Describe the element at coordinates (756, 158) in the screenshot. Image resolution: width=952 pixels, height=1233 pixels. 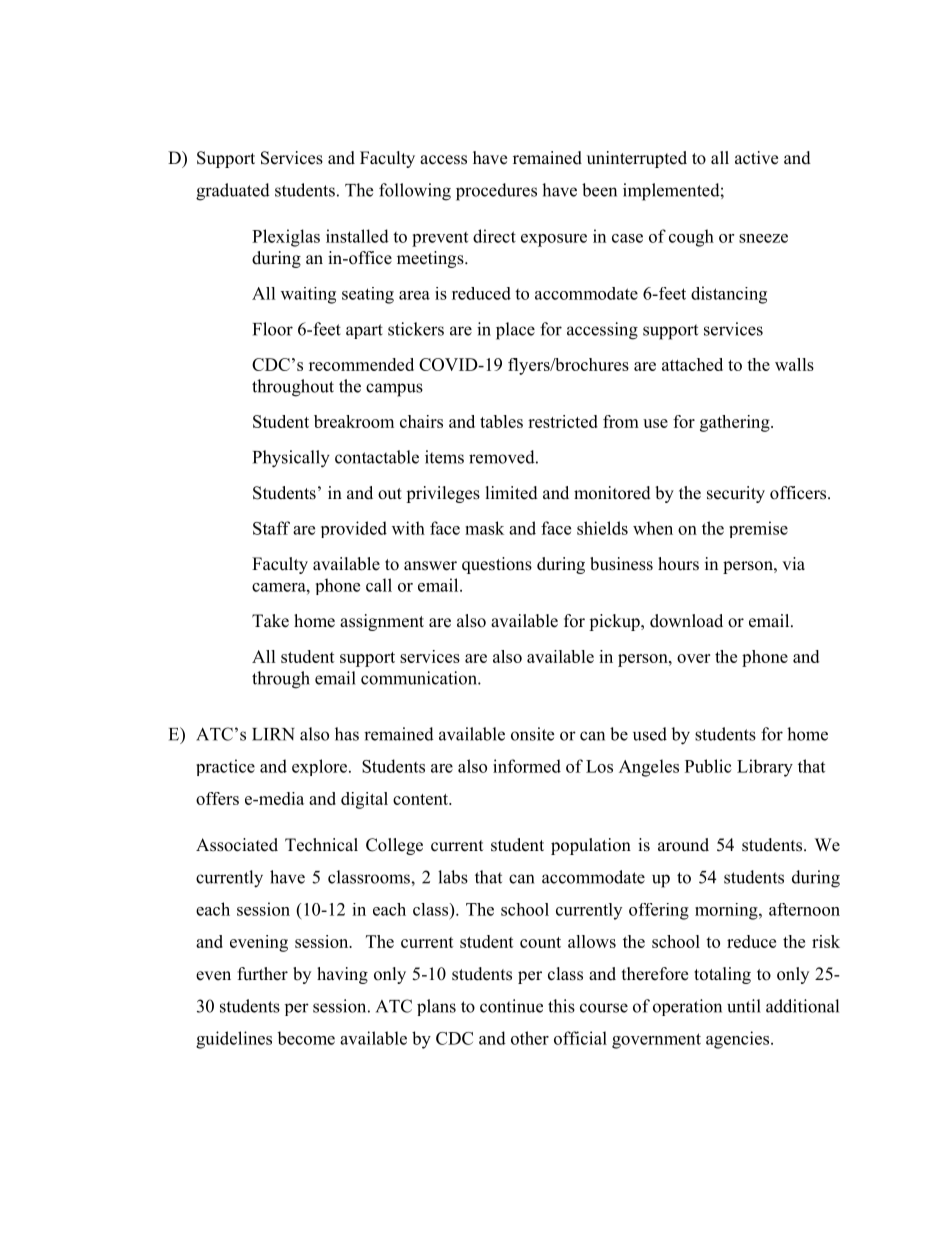
I see `active` at that location.
